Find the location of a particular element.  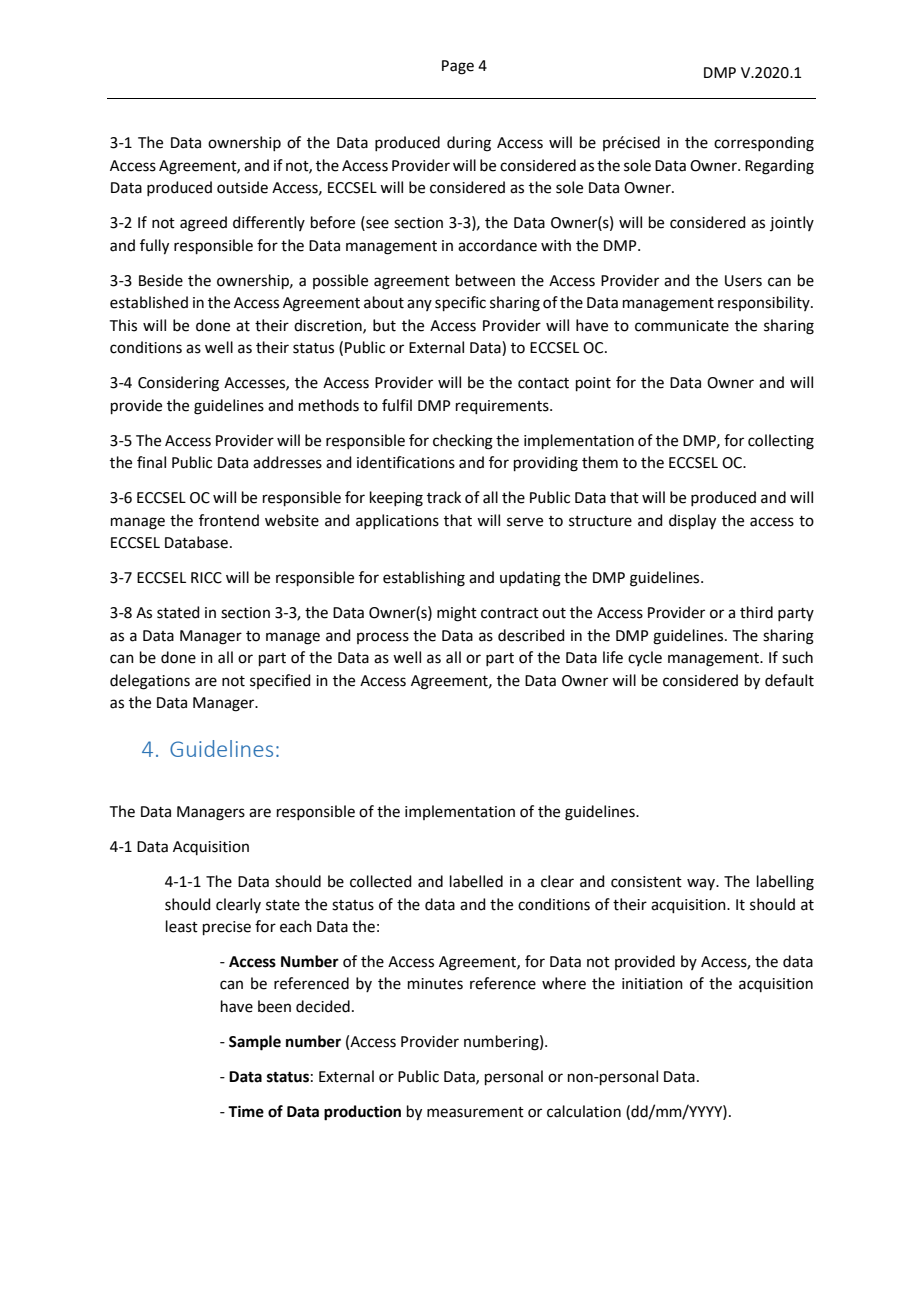

Page is located at coordinates (458, 67).
